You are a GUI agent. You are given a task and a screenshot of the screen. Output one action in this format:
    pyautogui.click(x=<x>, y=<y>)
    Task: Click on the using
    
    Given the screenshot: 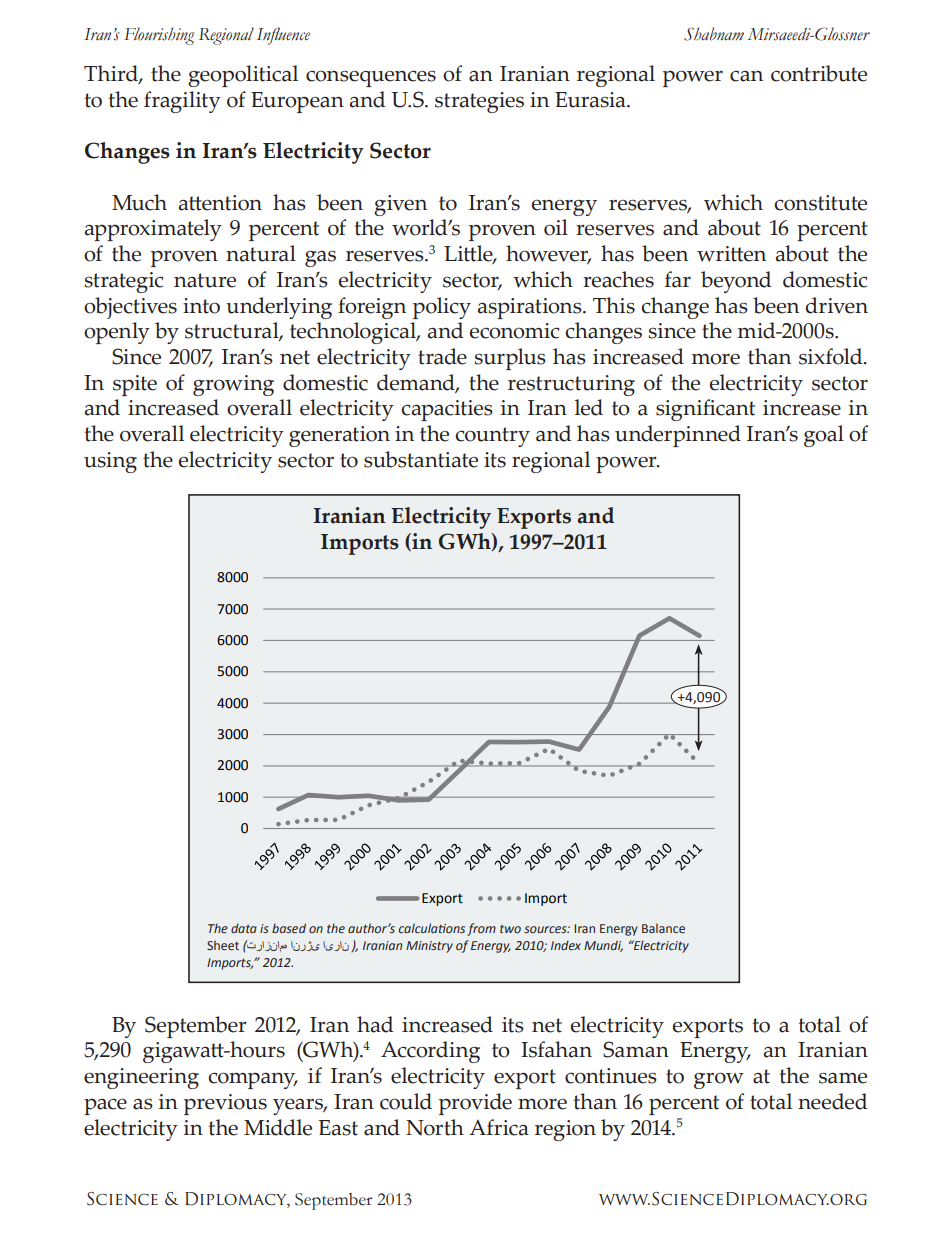 What is the action you would take?
    pyautogui.click(x=110, y=462)
